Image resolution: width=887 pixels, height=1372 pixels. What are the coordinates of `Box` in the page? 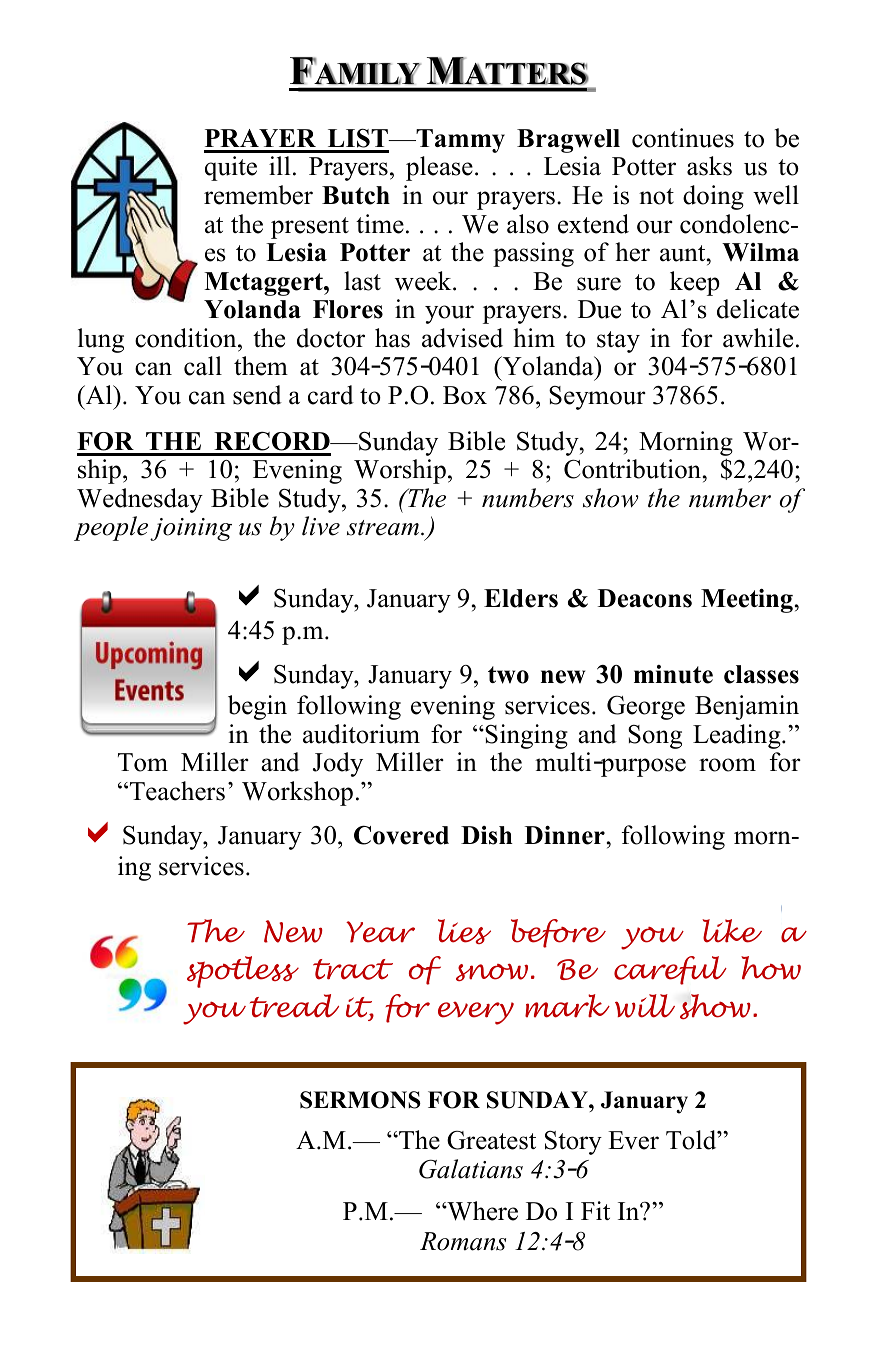 It's located at (465, 395).
